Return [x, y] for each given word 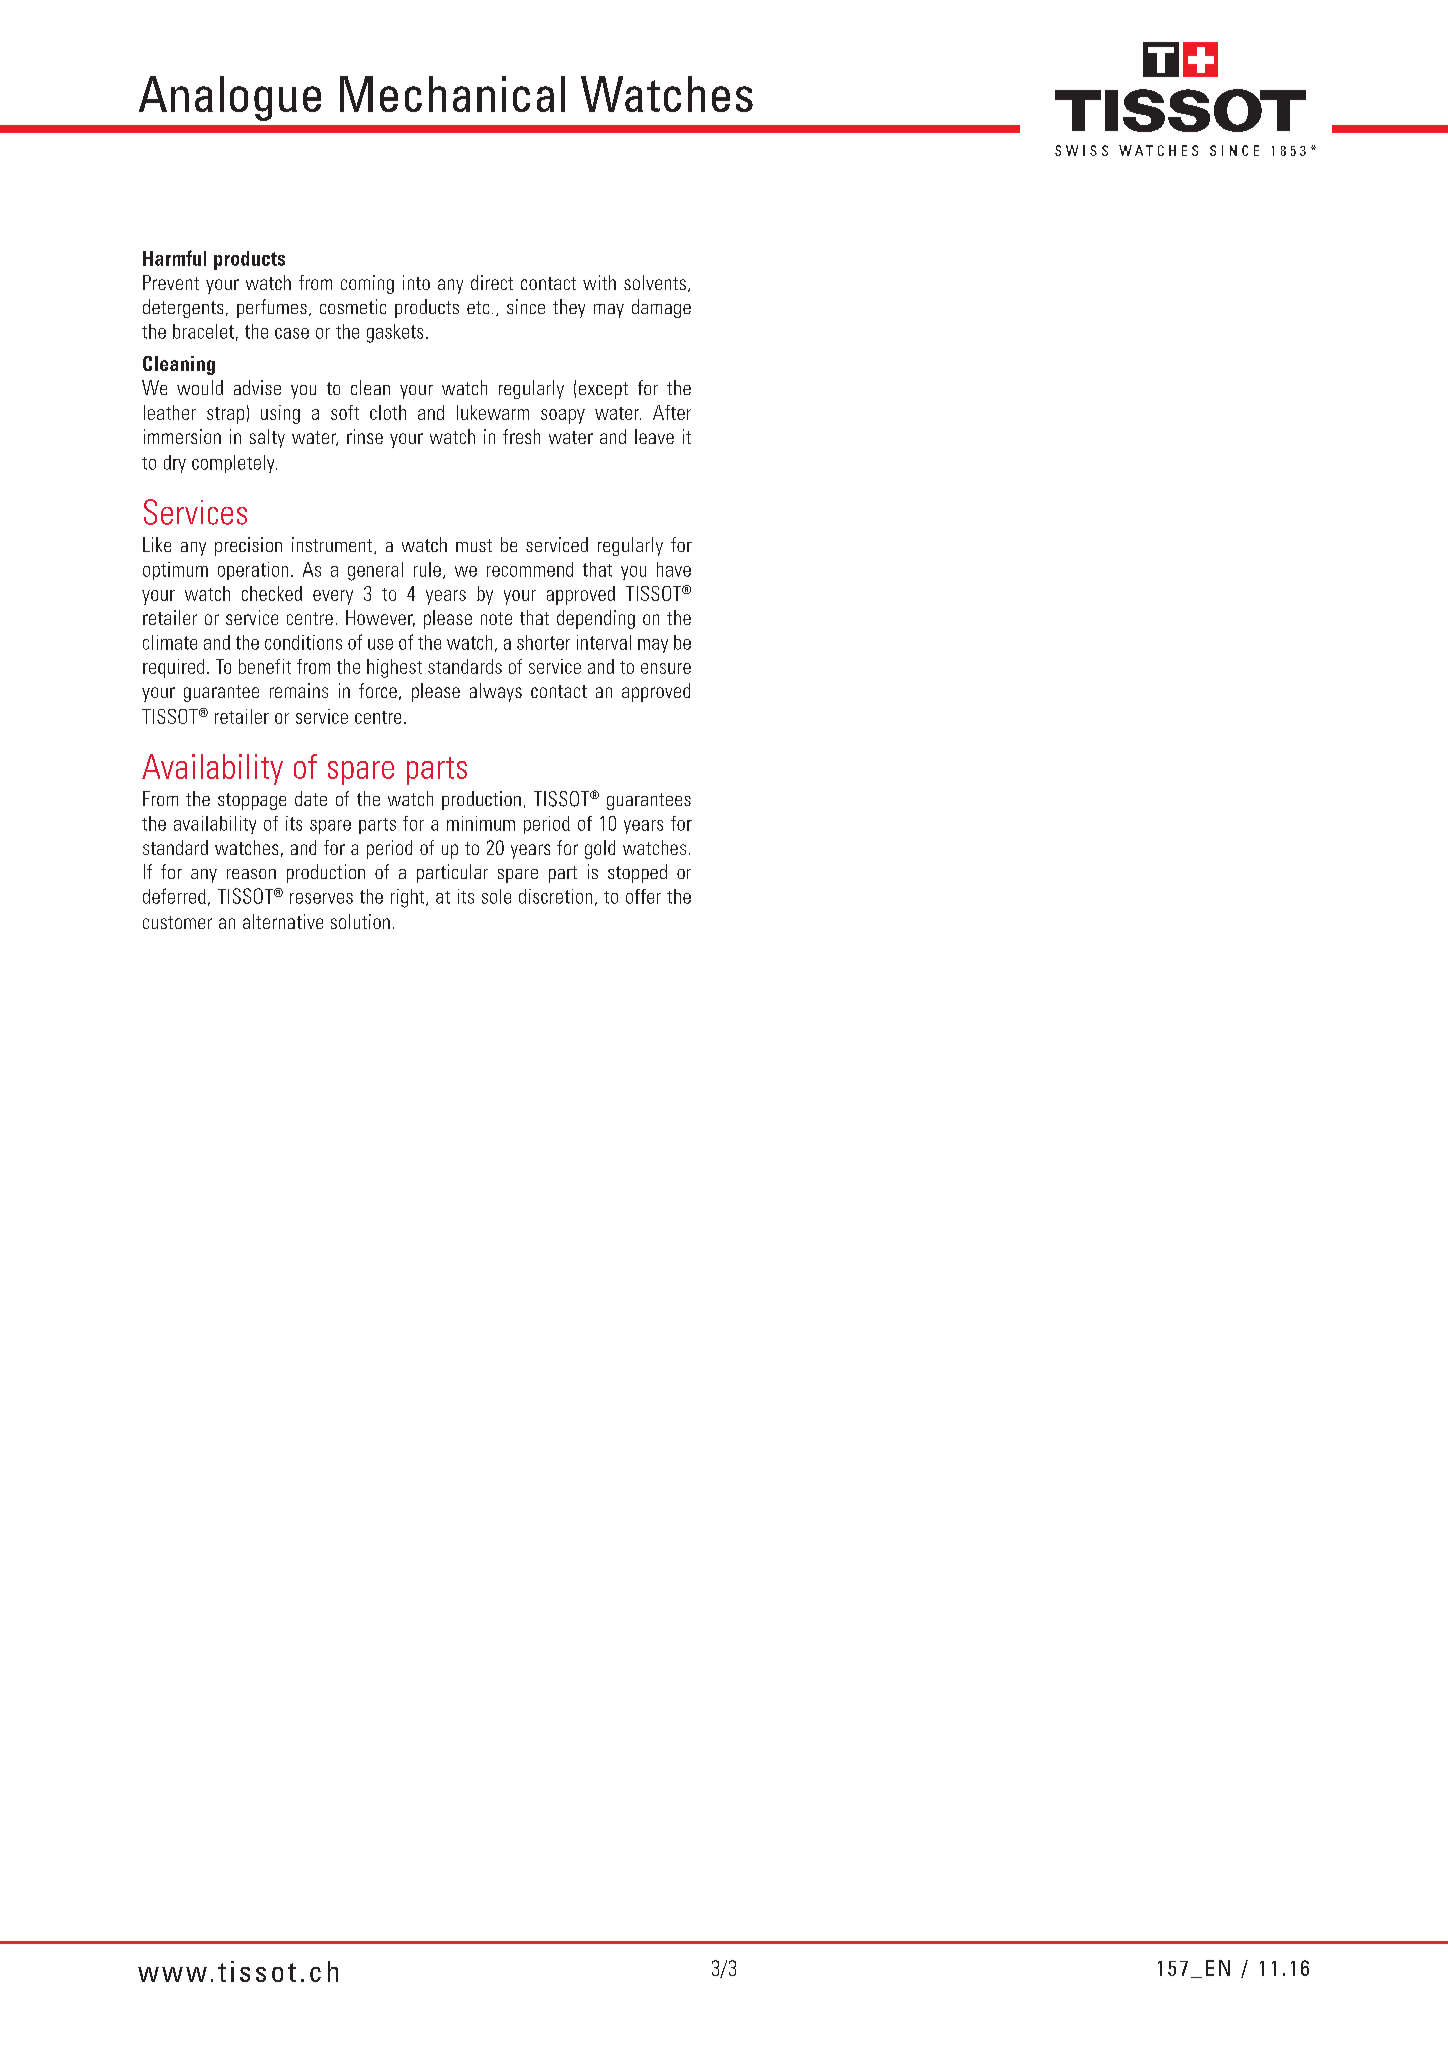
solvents [655, 282]
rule [427, 569]
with [599, 282]
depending [596, 619]
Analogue [230, 98]
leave [654, 436]
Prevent [171, 282]
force [378, 690]
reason [251, 874]
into [416, 282]
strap [225, 415]
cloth [388, 412]
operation [253, 571]
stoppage [252, 801]
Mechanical [452, 94]
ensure [666, 668]
